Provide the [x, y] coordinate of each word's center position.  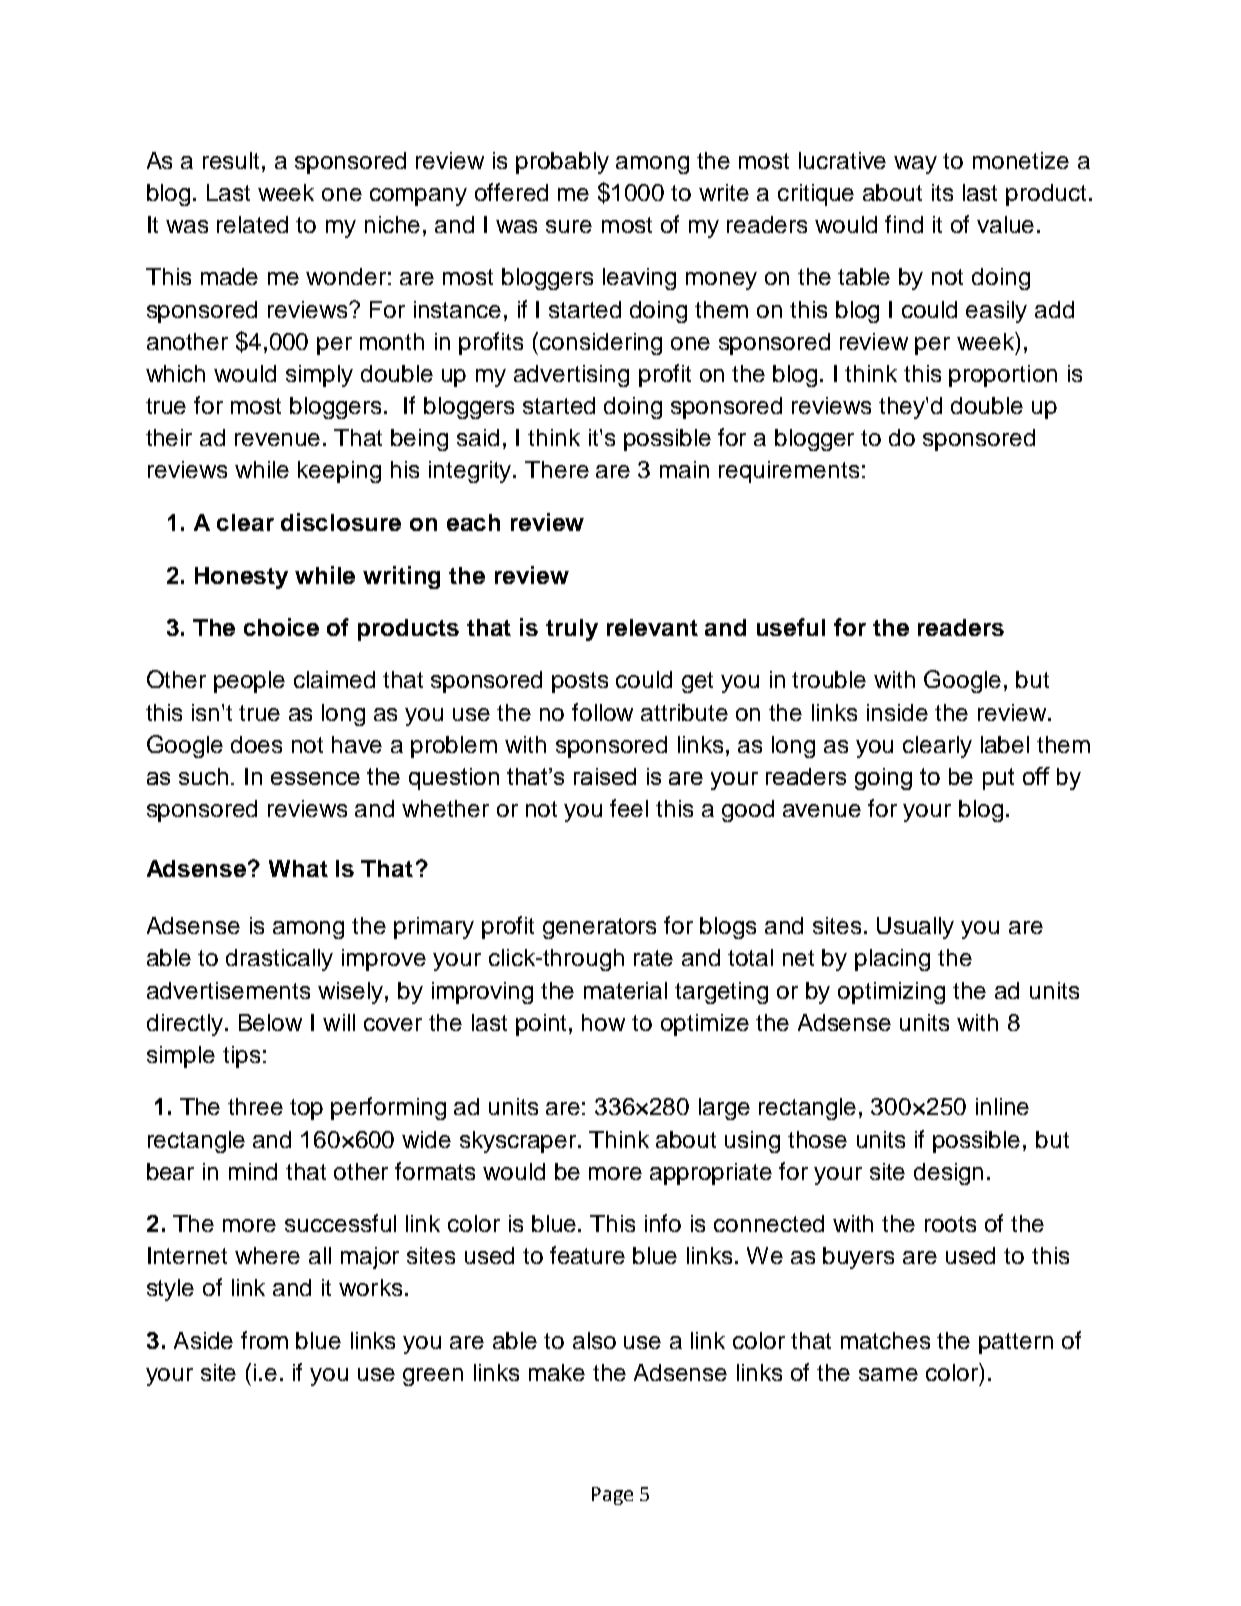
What [298, 868]
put [998, 779]
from [264, 1340]
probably [562, 163]
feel [629, 808]
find [904, 224]
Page [612, 1496]
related [252, 224]
